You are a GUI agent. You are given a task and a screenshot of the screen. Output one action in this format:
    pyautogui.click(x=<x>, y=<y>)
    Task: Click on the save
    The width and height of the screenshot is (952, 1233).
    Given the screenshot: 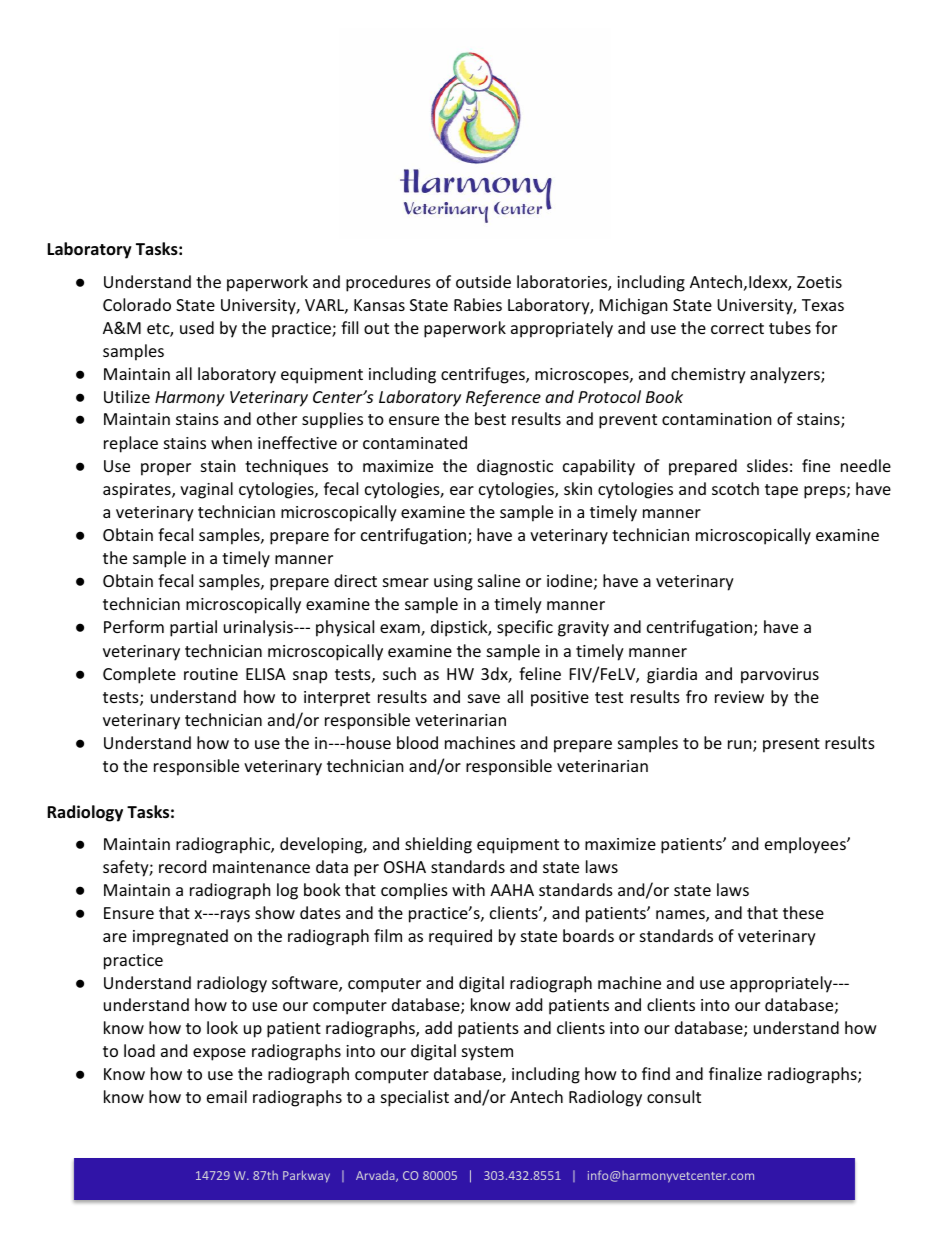 What is the action you would take?
    pyautogui.click(x=484, y=698)
